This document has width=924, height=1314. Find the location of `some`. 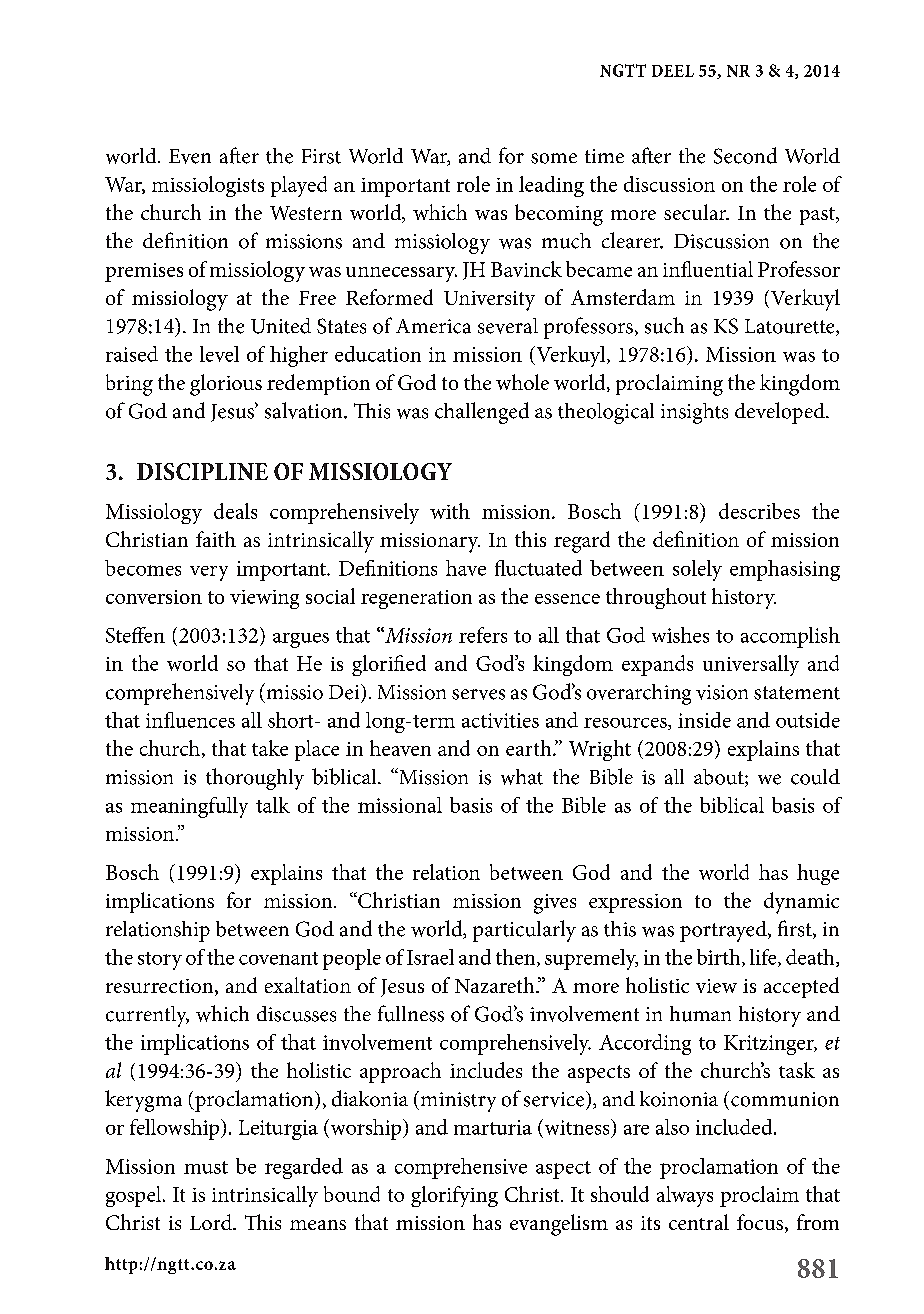

some is located at coordinates (554, 158).
